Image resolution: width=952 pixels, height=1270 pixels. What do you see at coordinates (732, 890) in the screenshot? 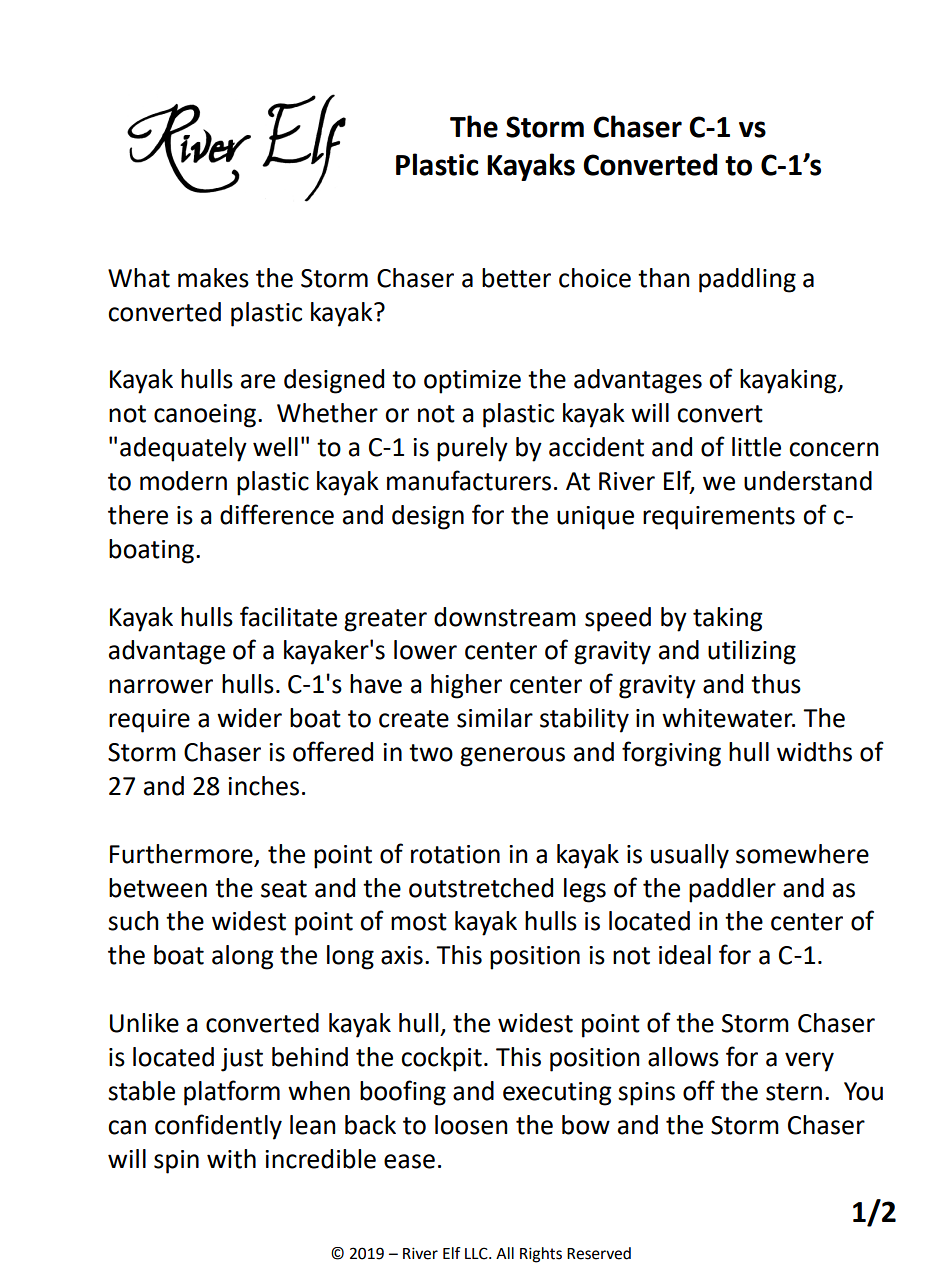
I see `paddler` at bounding box center [732, 890].
